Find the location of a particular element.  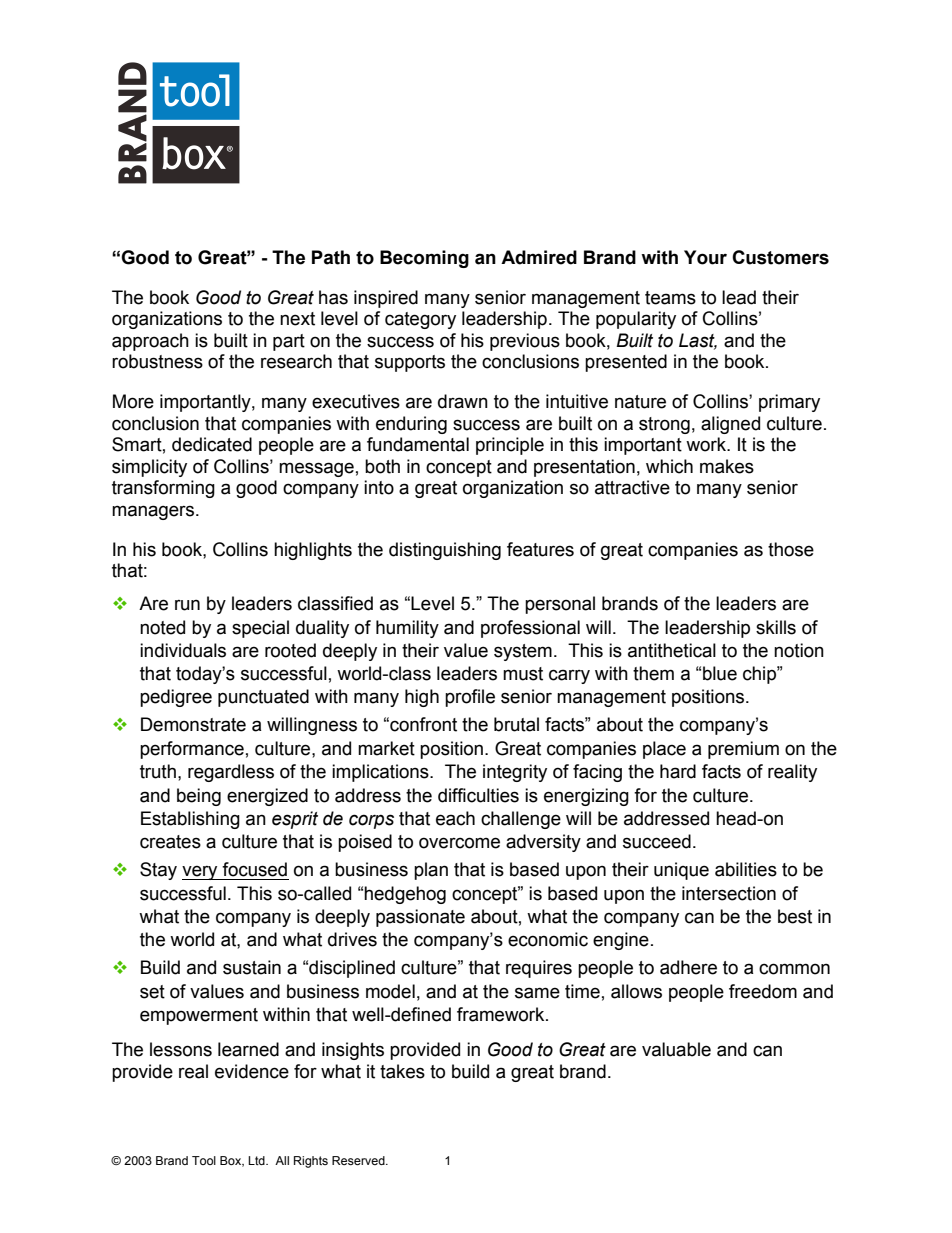

next is located at coordinates (297, 319).
